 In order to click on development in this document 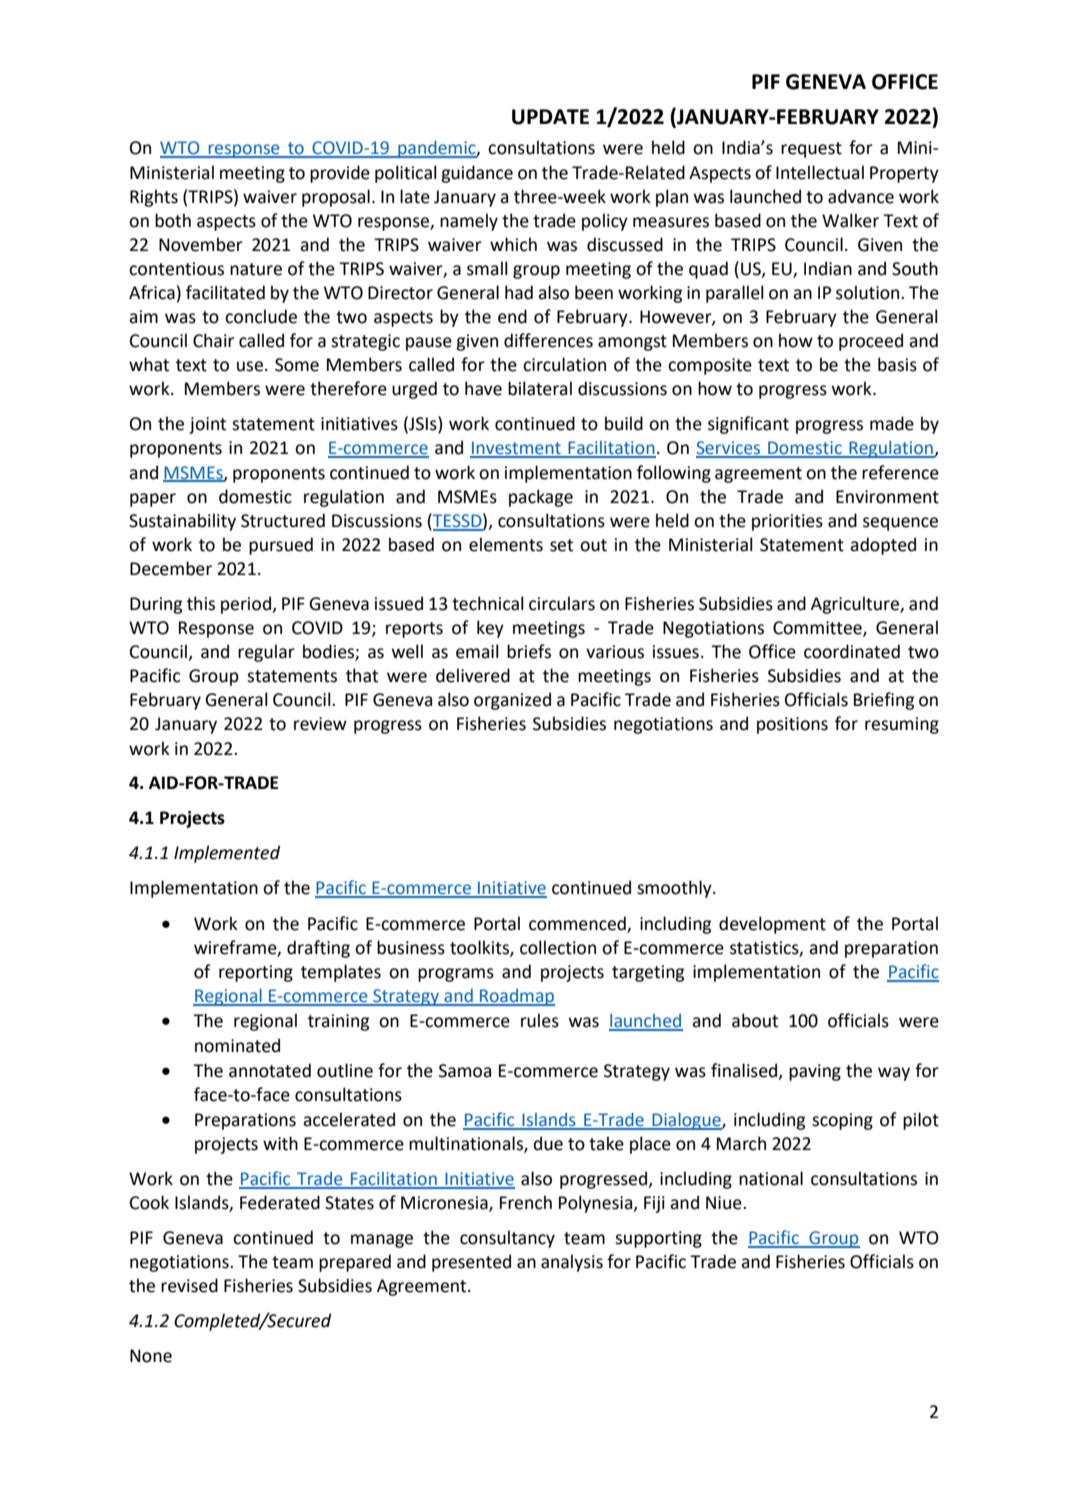, I will do `click(772, 925)`.
